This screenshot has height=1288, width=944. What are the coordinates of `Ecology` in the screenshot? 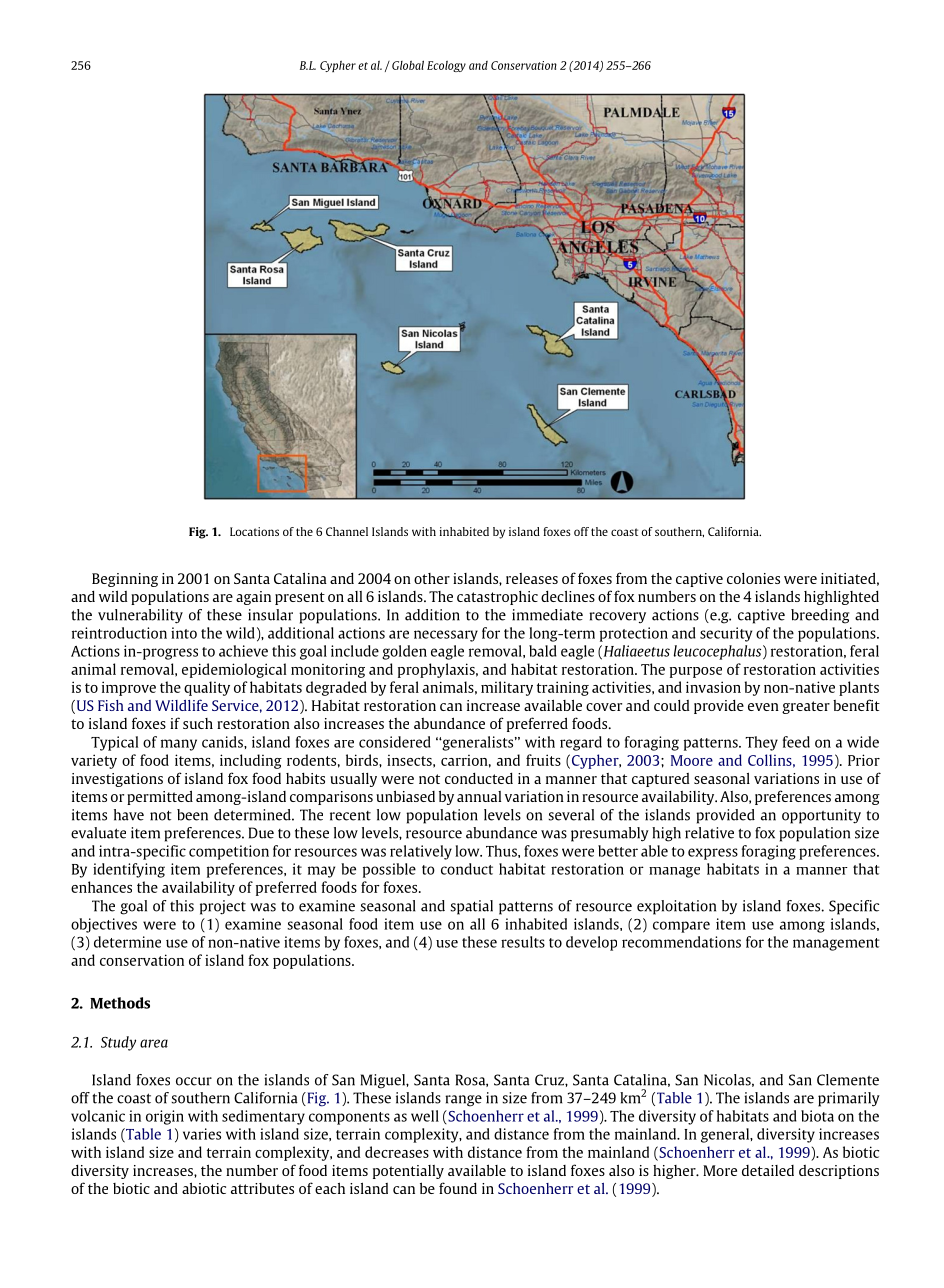 It's located at (446, 66).
